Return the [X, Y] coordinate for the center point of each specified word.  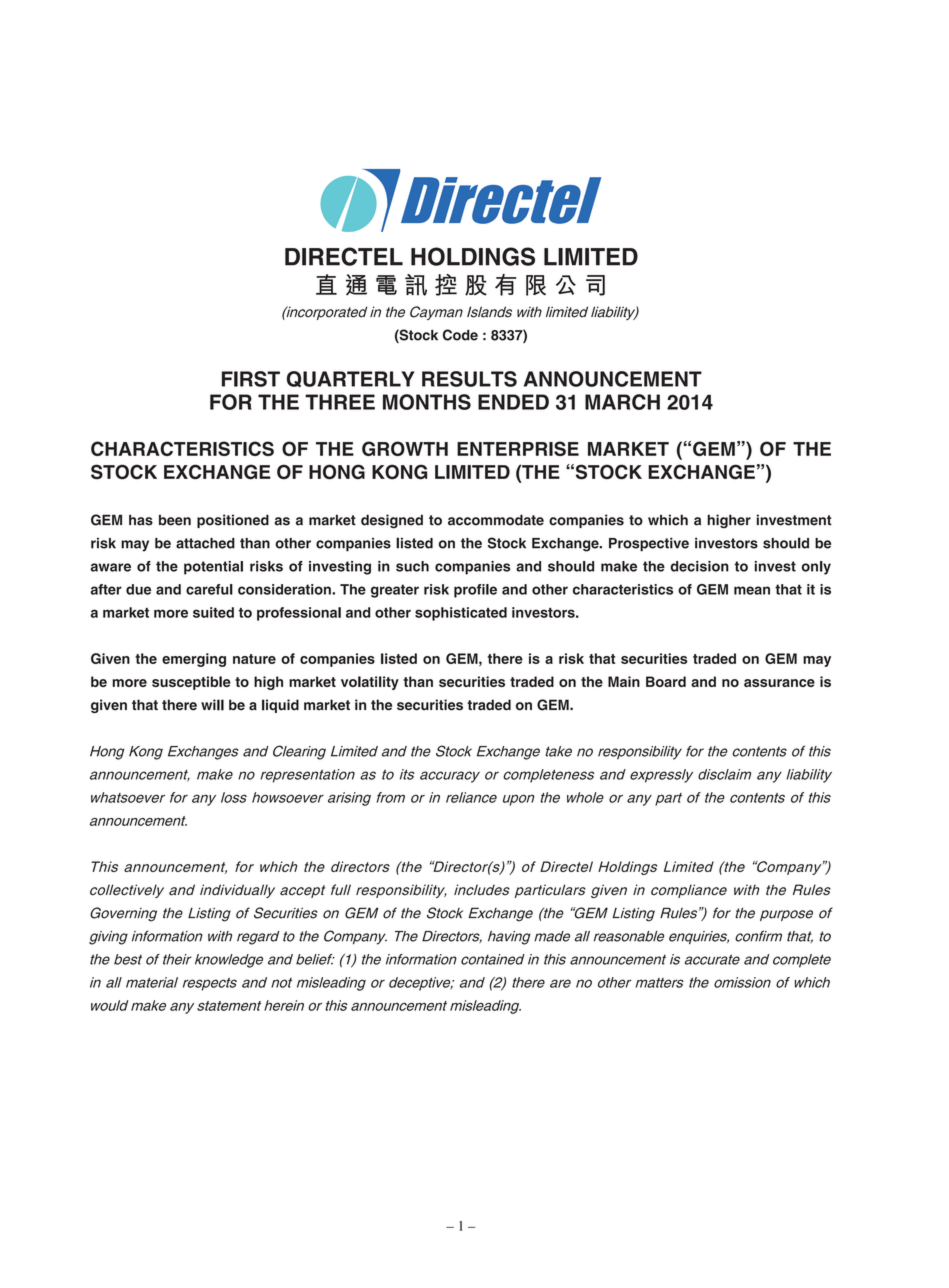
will [212, 705]
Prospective [649, 545]
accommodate [496, 520]
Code [460, 335]
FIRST [251, 379]
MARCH [622, 402]
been [175, 520]
